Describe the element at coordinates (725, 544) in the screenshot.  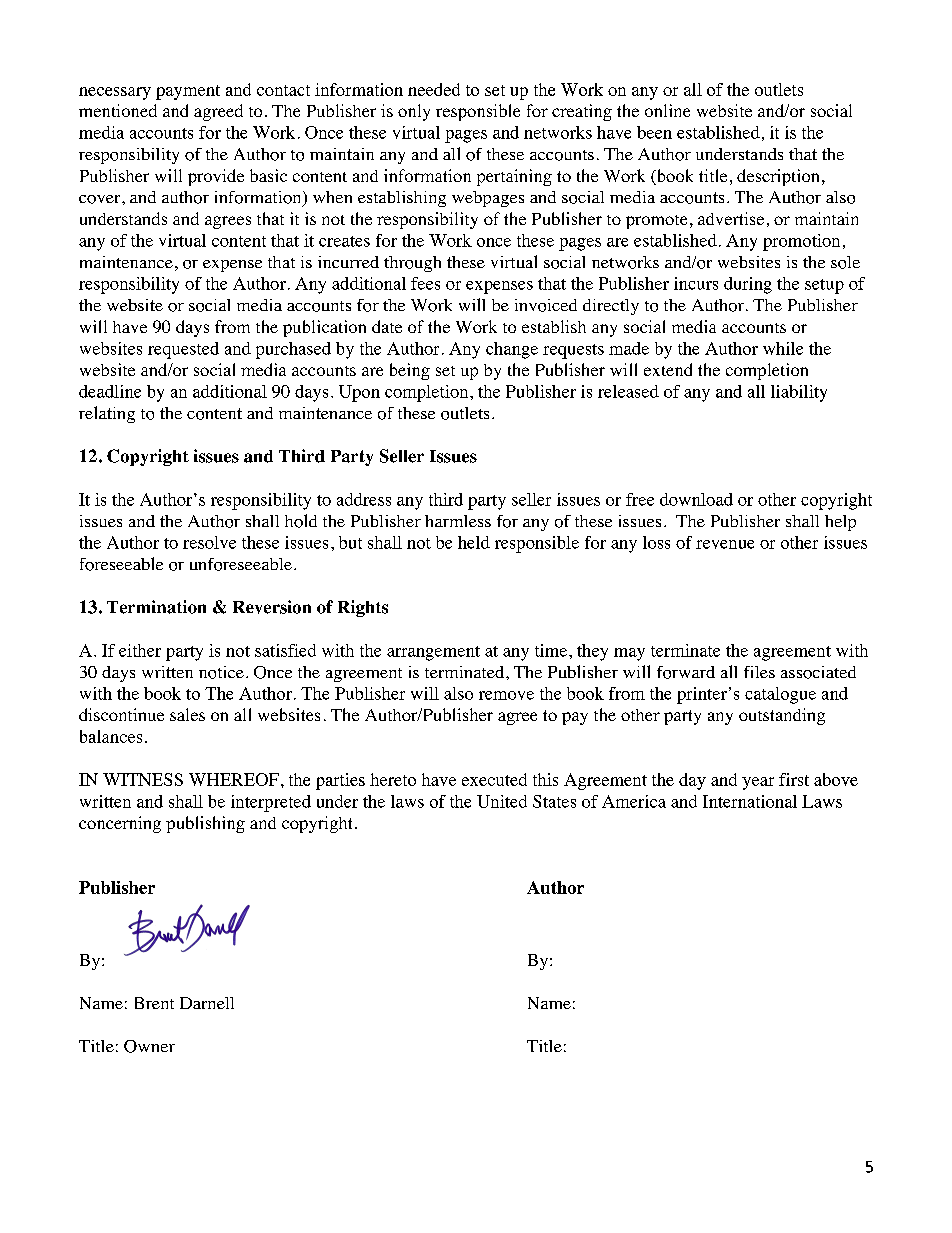
I see `revenue` at that location.
